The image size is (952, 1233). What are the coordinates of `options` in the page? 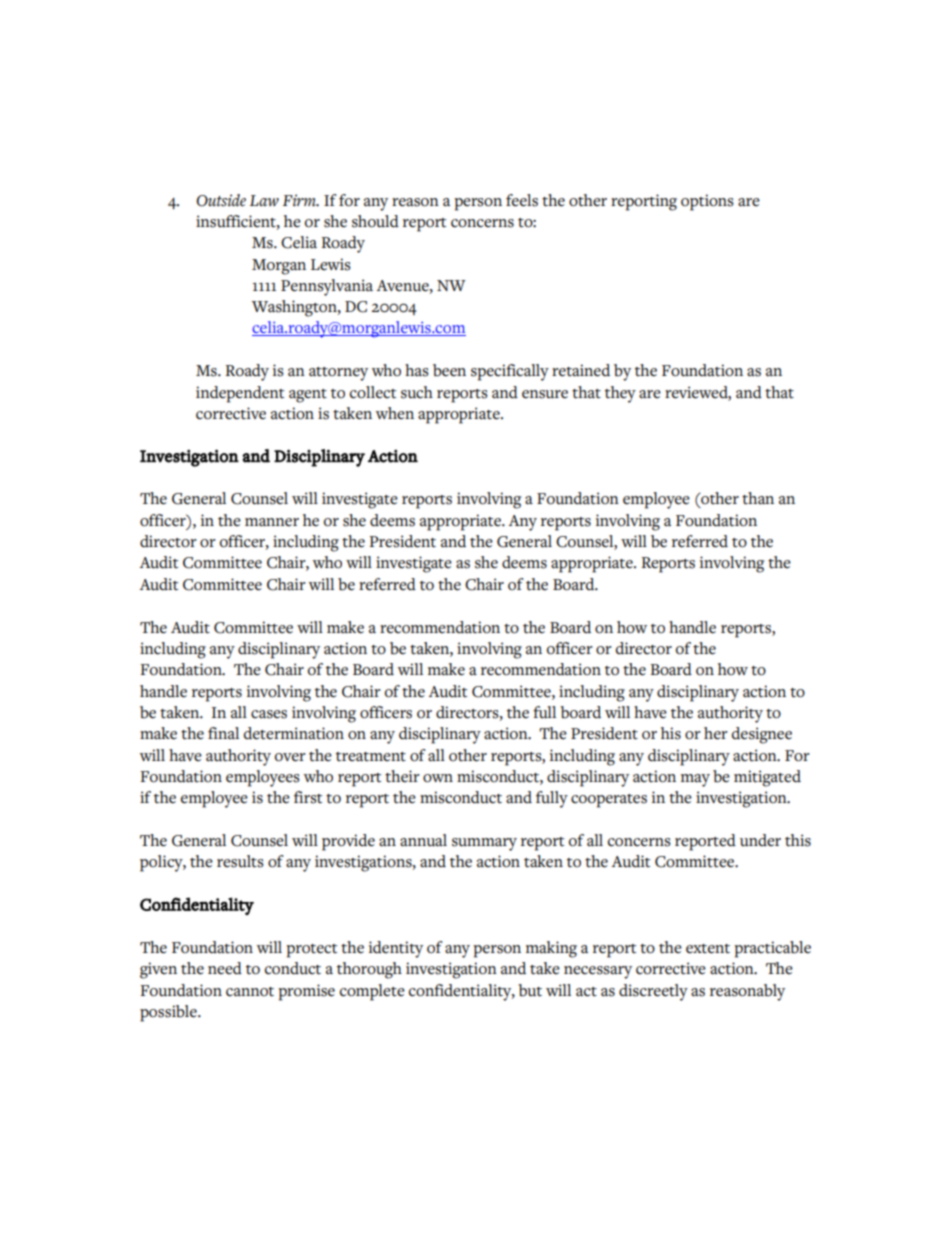 It's located at (707, 202).
